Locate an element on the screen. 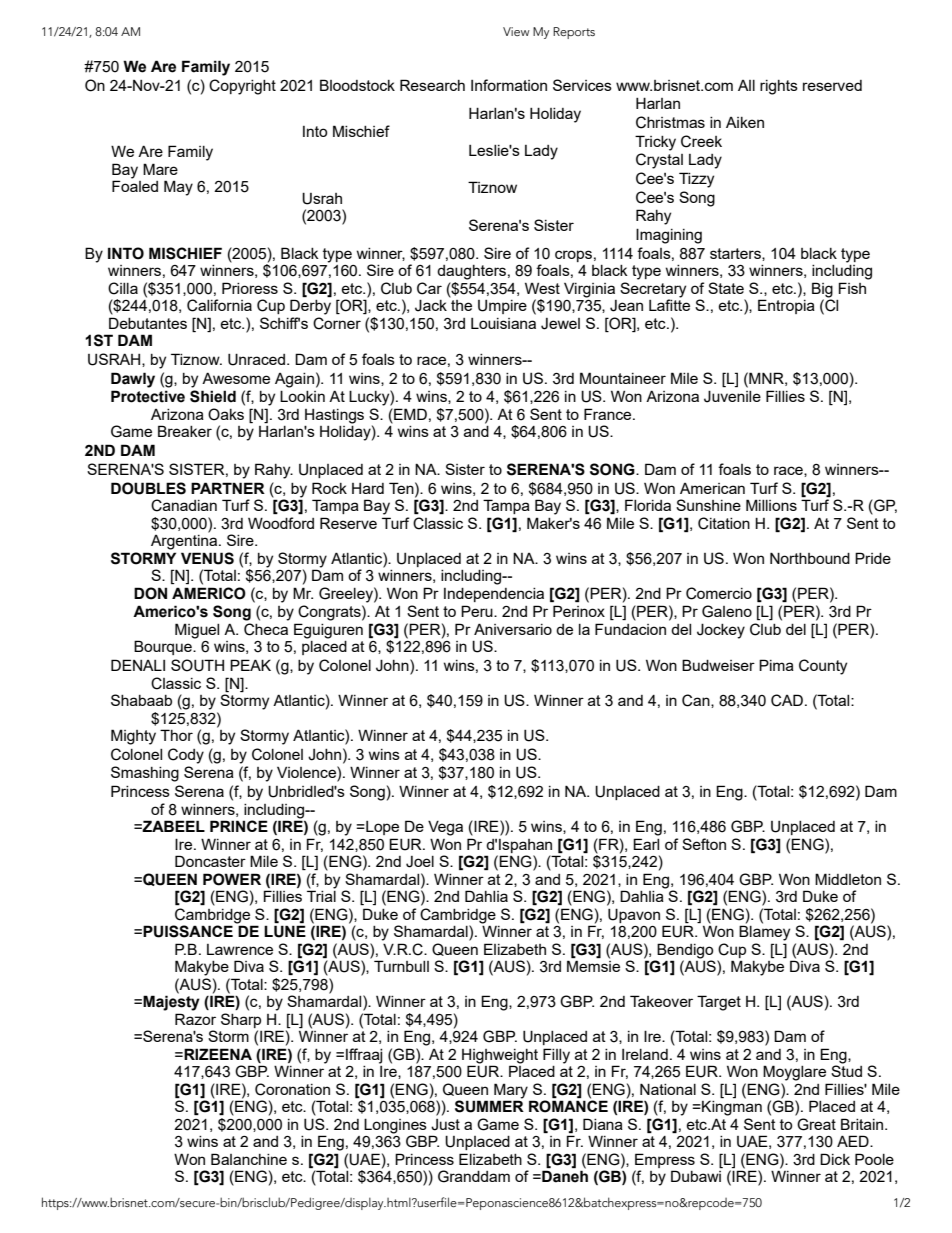  Umpire is located at coordinates (502, 307).
